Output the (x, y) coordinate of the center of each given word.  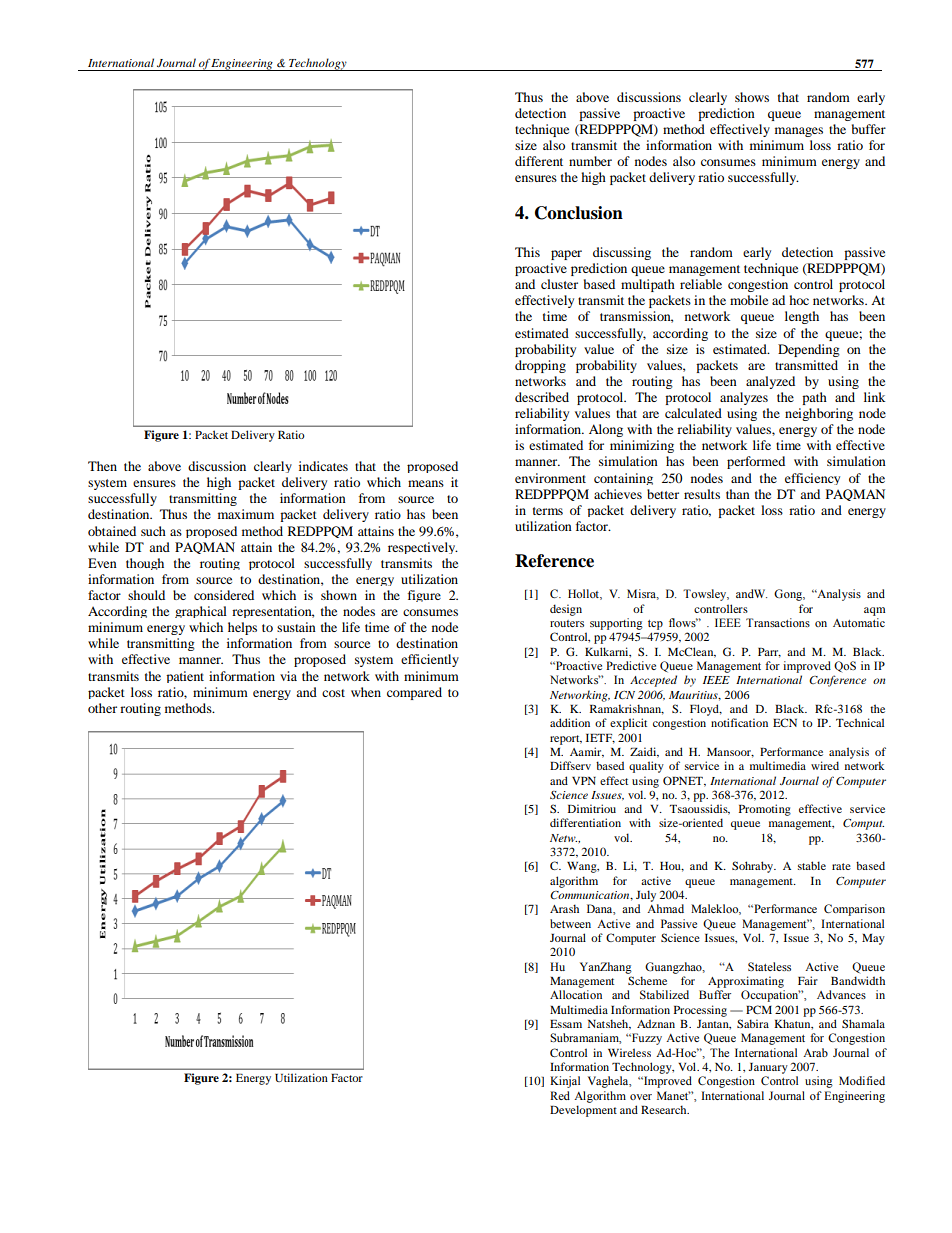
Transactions (778, 622)
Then (102, 466)
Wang (583, 867)
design (566, 610)
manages (799, 132)
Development (583, 1111)
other (102, 708)
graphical (201, 612)
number (590, 161)
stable (812, 865)
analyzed (770, 382)
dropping (540, 366)
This (527, 252)
